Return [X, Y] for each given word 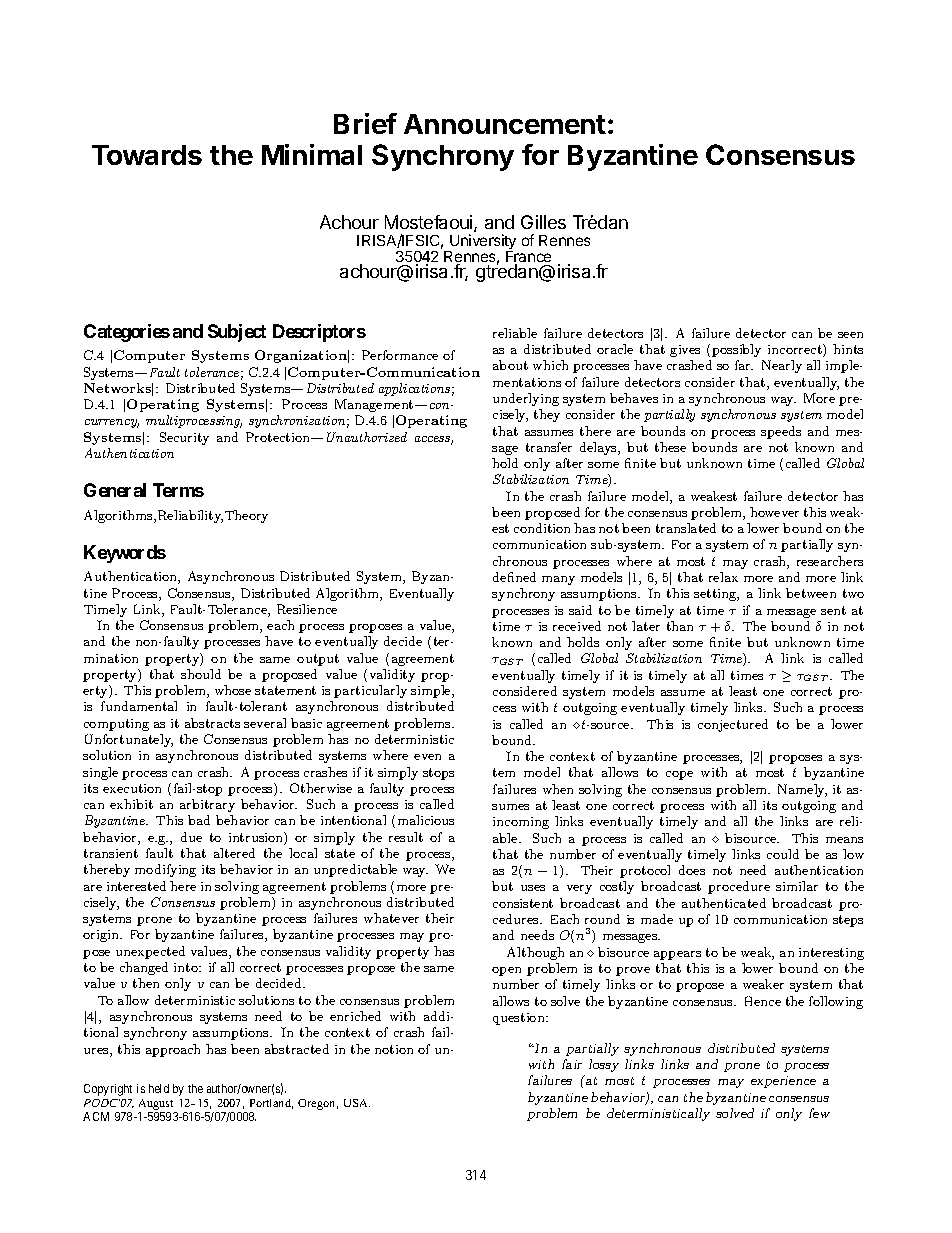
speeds [781, 432]
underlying [526, 399]
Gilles [543, 222]
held [159, 1088]
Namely [802, 790]
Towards [147, 155]
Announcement [505, 124]
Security [184, 438]
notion [394, 1049]
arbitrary [207, 805]
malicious [426, 820]
